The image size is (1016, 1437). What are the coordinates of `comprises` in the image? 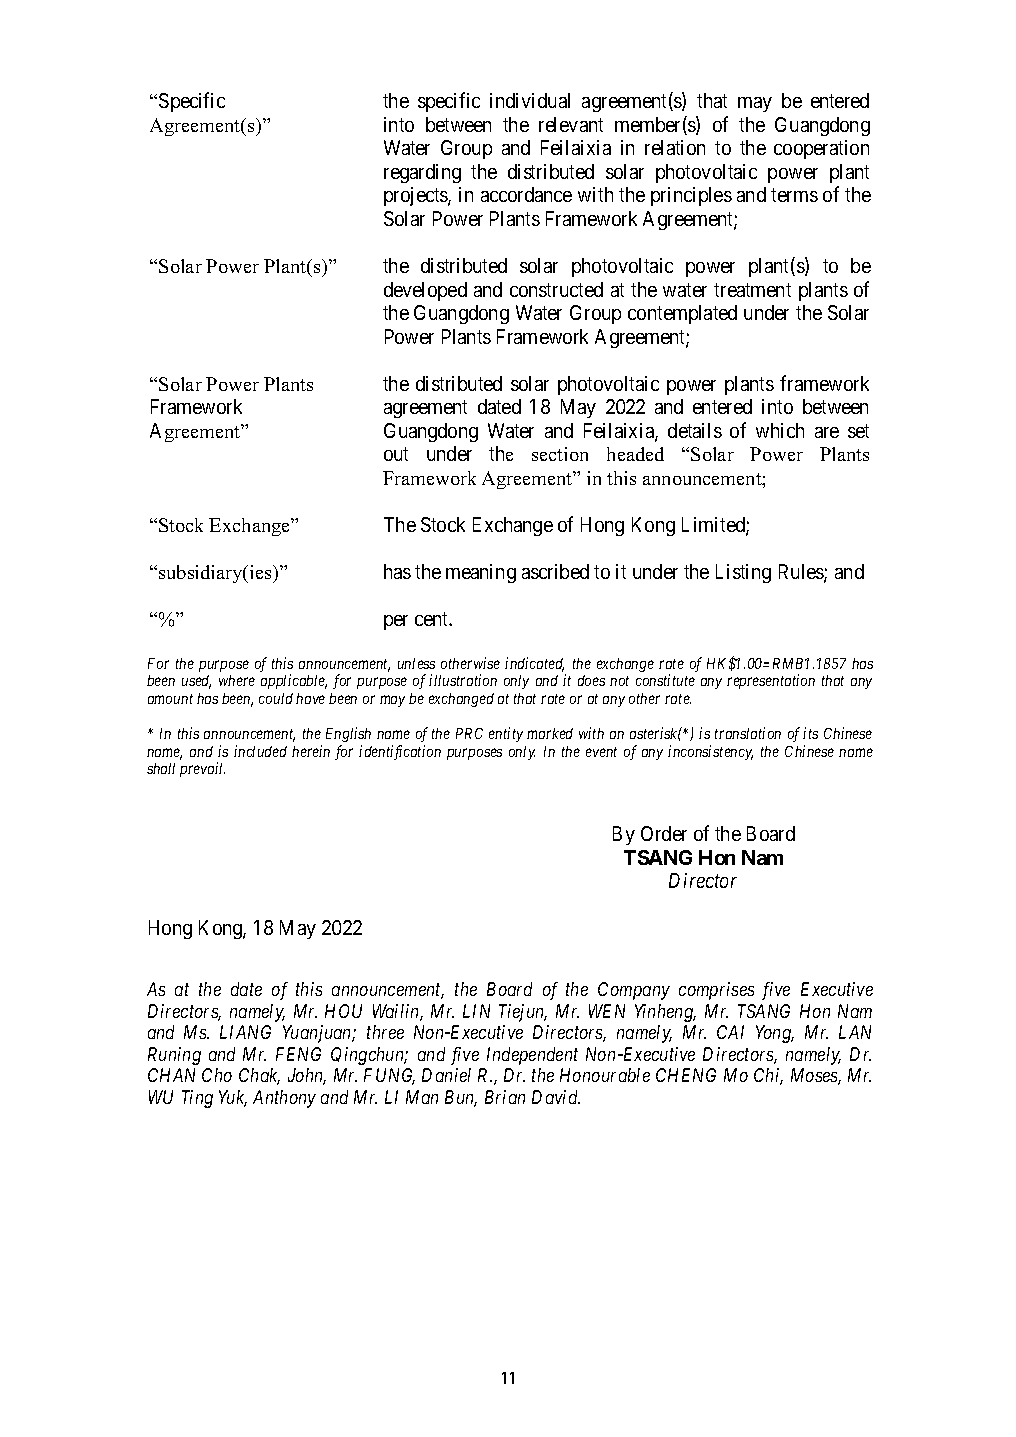 It's located at (716, 991).
